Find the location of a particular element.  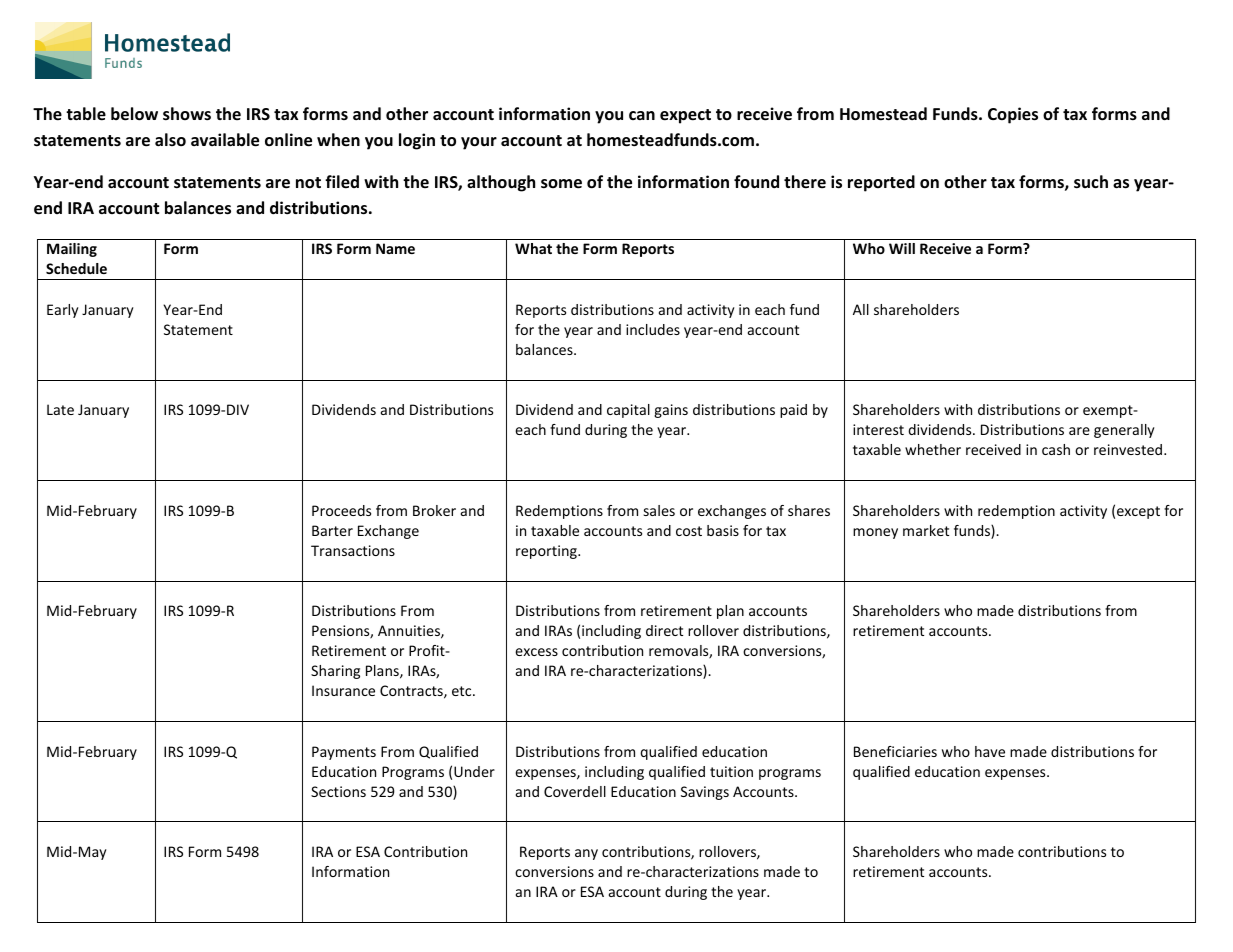

have is located at coordinates (990, 751).
